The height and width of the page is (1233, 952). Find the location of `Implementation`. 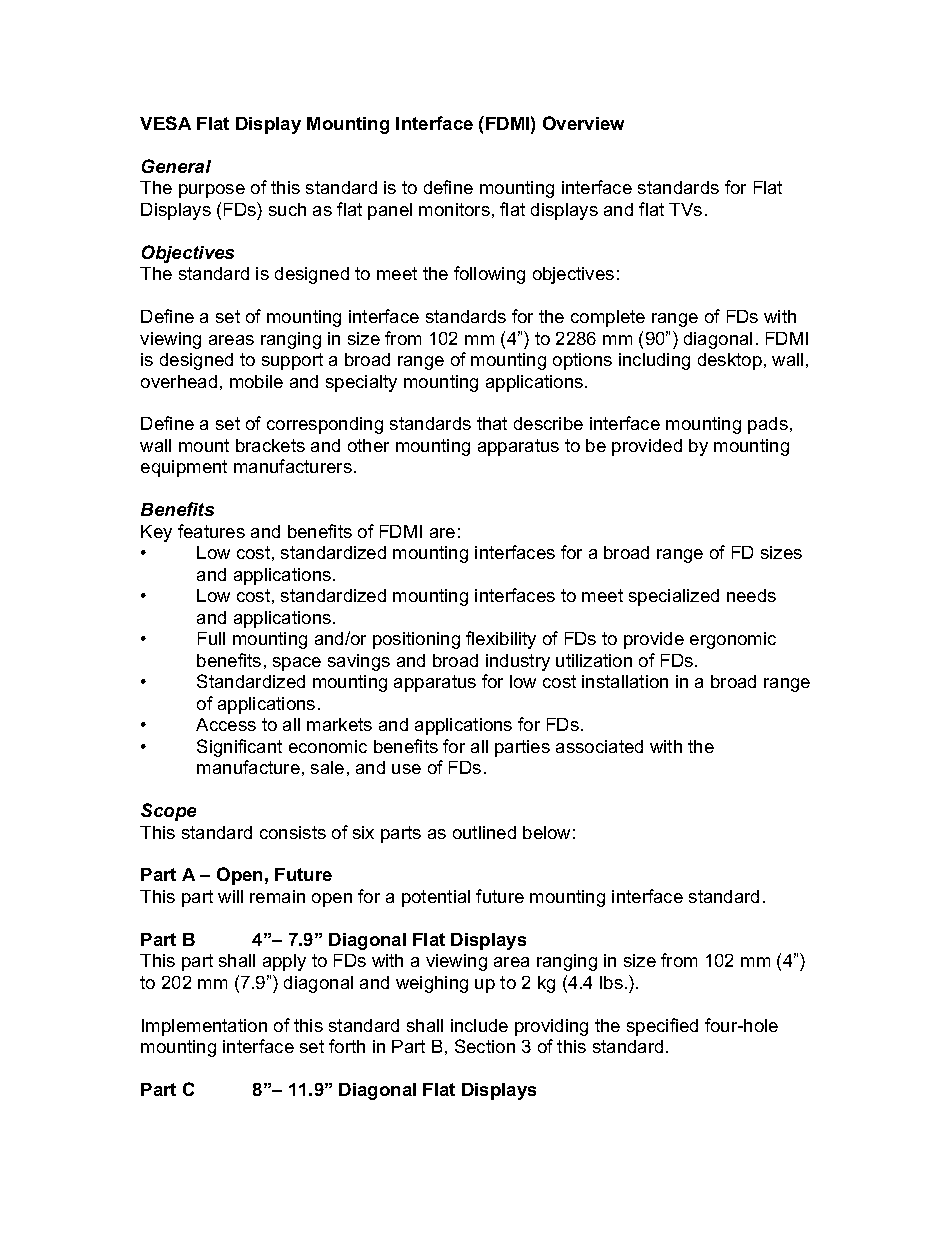

Implementation is located at coordinates (204, 1027).
